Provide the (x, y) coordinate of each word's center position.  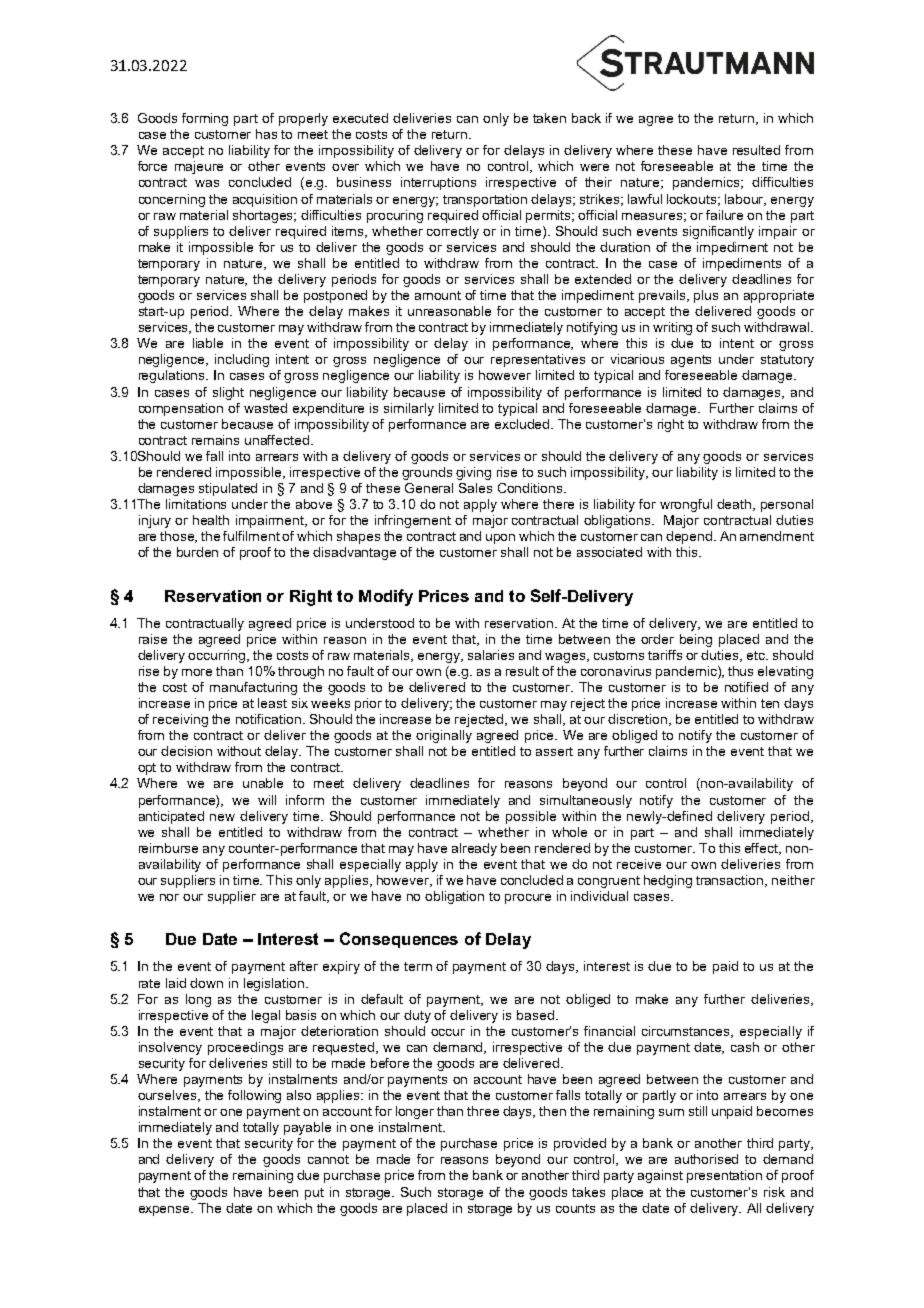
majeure (199, 167)
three (483, 1111)
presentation (724, 1176)
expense (166, 1211)
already (474, 849)
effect (763, 849)
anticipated (171, 817)
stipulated (228, 489)
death (735, 505)
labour (745, 200)
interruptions (438, 183)
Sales (475, 488)
